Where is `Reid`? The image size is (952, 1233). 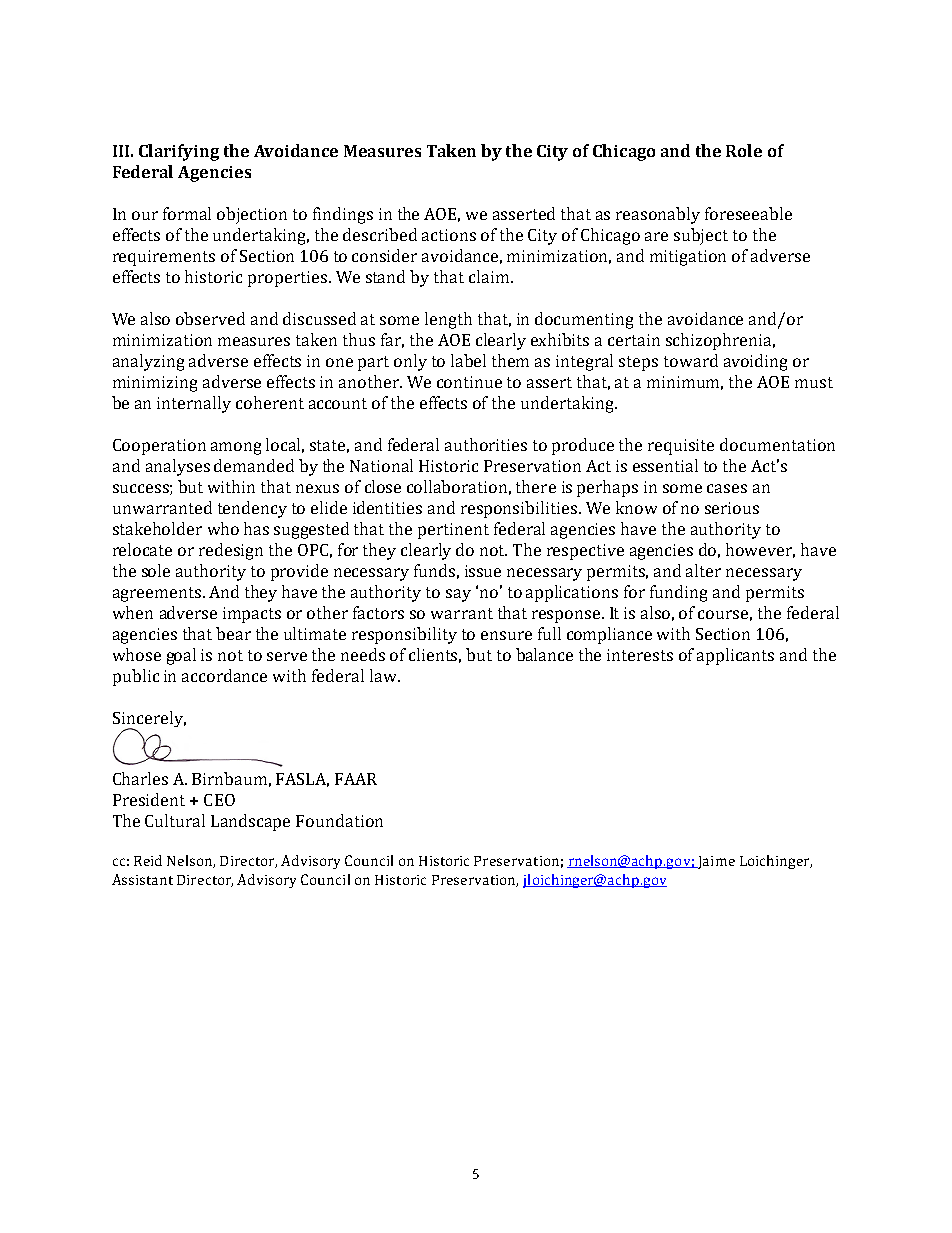 Reid is located at coordinates (148, 860).
